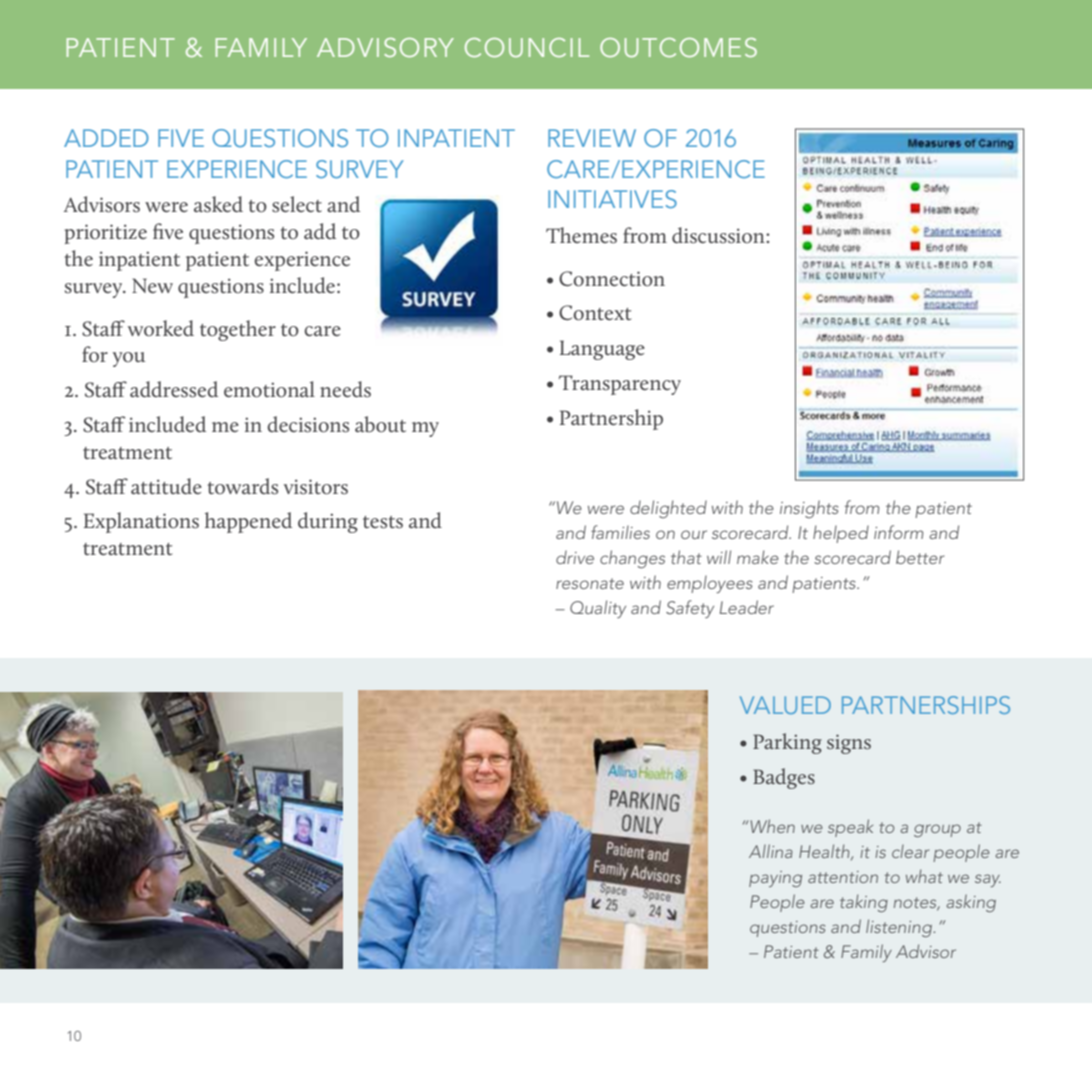 The width and height of the screenshot is (1092, 1092). What do you see at coordinates (527, 48) in the screenshot?
I see `COUNCIL` at bounding box center [527, 48].
